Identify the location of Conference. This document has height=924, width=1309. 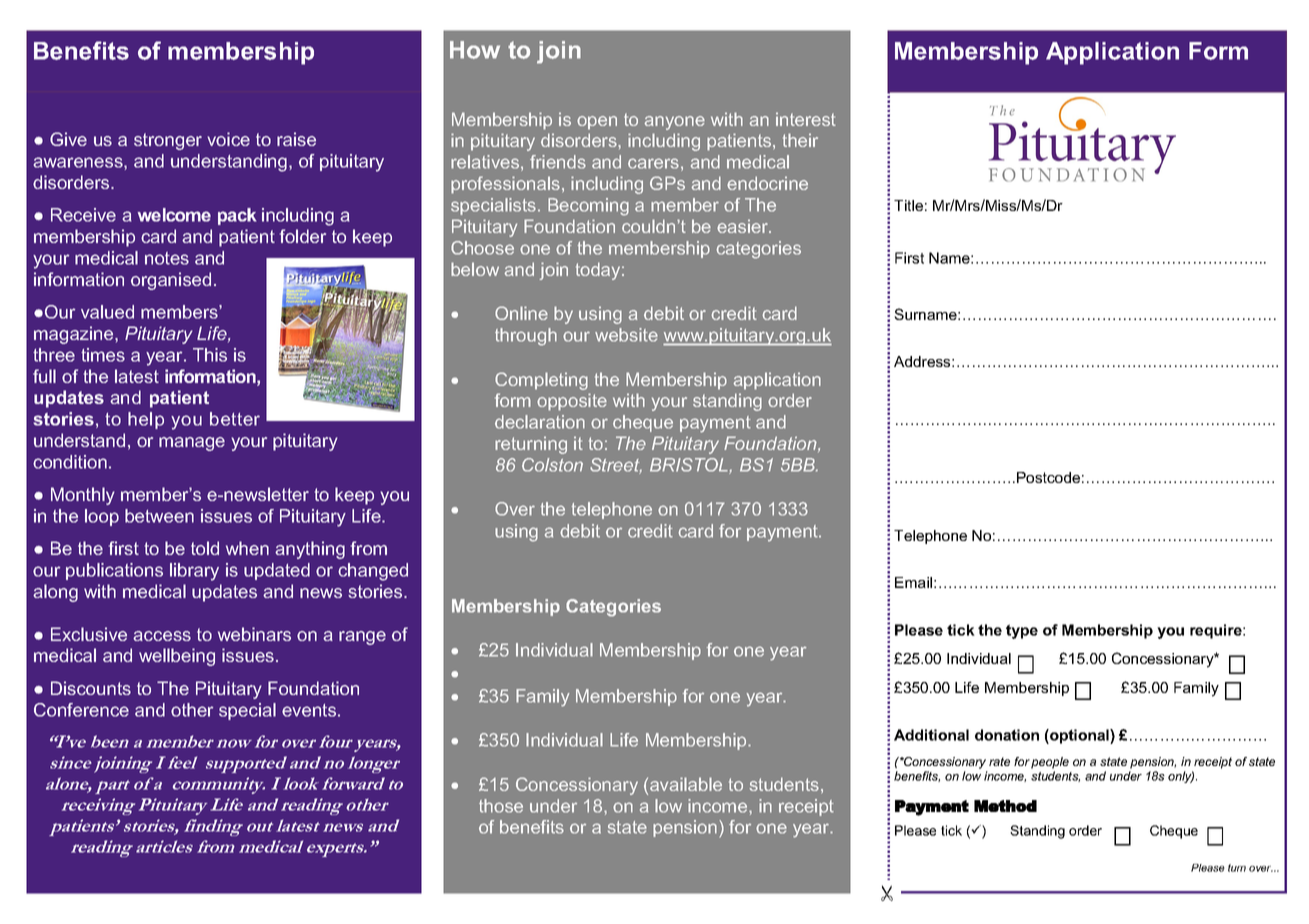
(81, 710).
